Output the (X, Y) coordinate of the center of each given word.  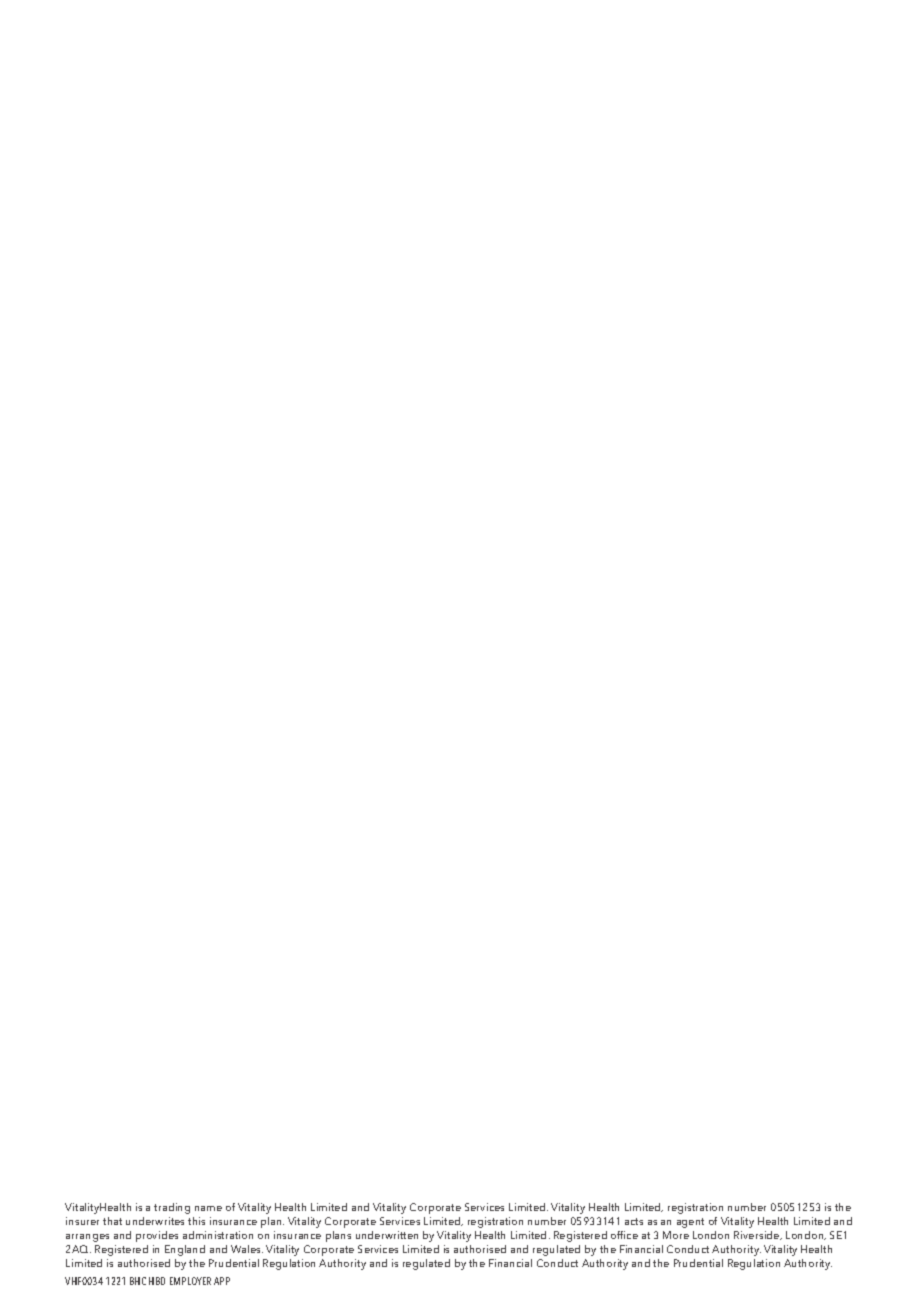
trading (172, 1208)
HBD (157, 1281)
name (208, 1208)
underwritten (387, 1235)
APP (222, 1281)
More (676, 1235)
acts (634, 1221)
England (185, 1250)
